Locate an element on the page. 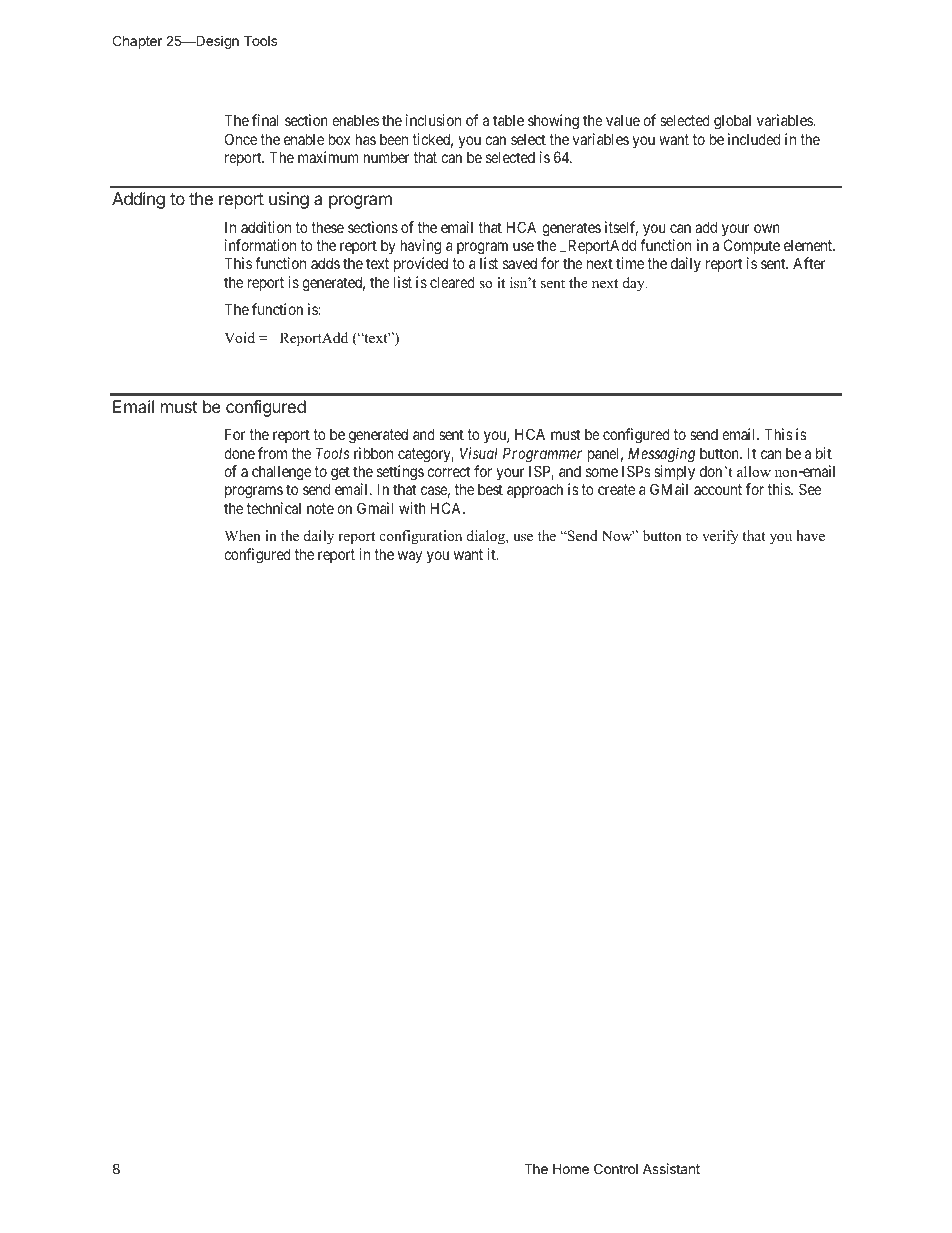 The image size is (952, 1233). table is located at coordinates (508, 120).
